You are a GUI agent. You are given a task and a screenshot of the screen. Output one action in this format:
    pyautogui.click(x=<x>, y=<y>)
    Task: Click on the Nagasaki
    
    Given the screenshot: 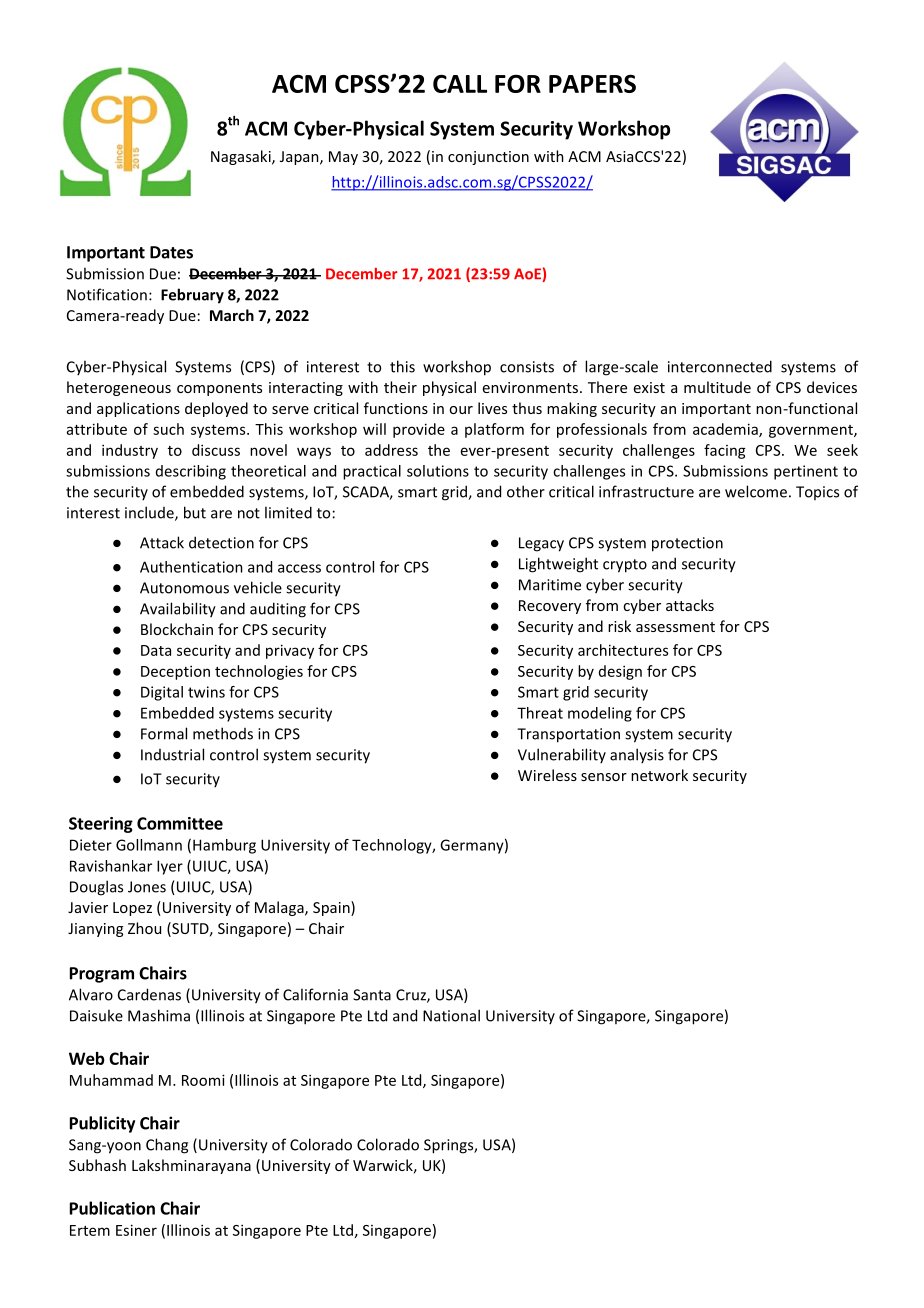 What is the action you would take?
    pyautogui.click(x=242, y=157)
